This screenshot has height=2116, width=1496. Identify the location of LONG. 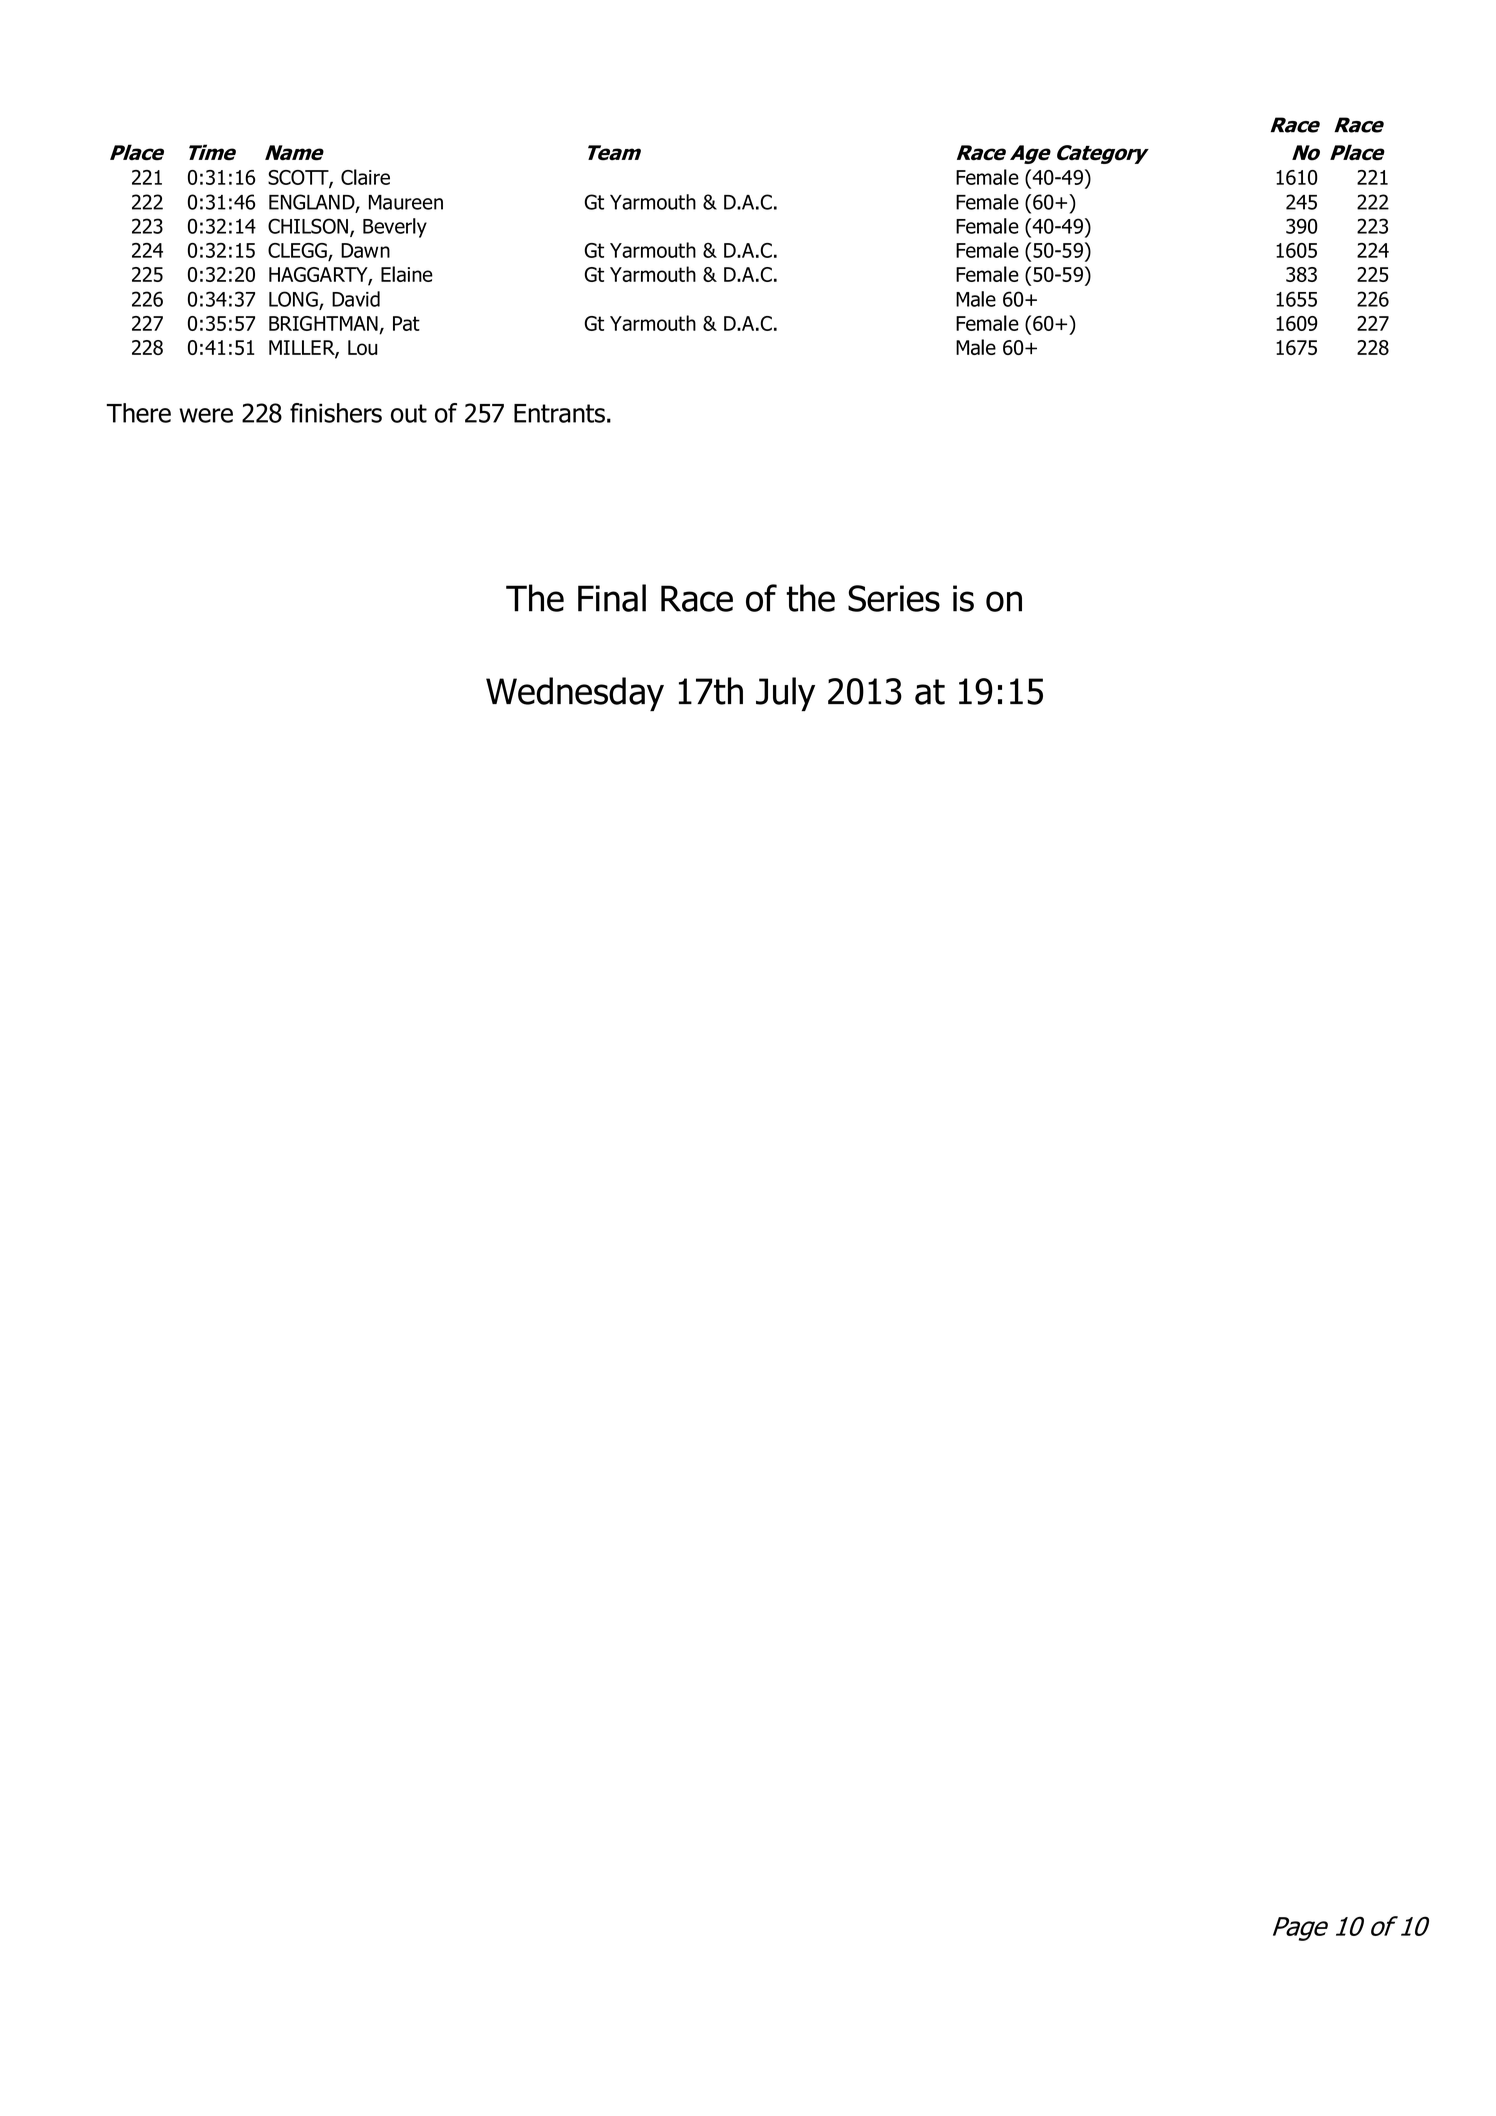
(294, 300).
